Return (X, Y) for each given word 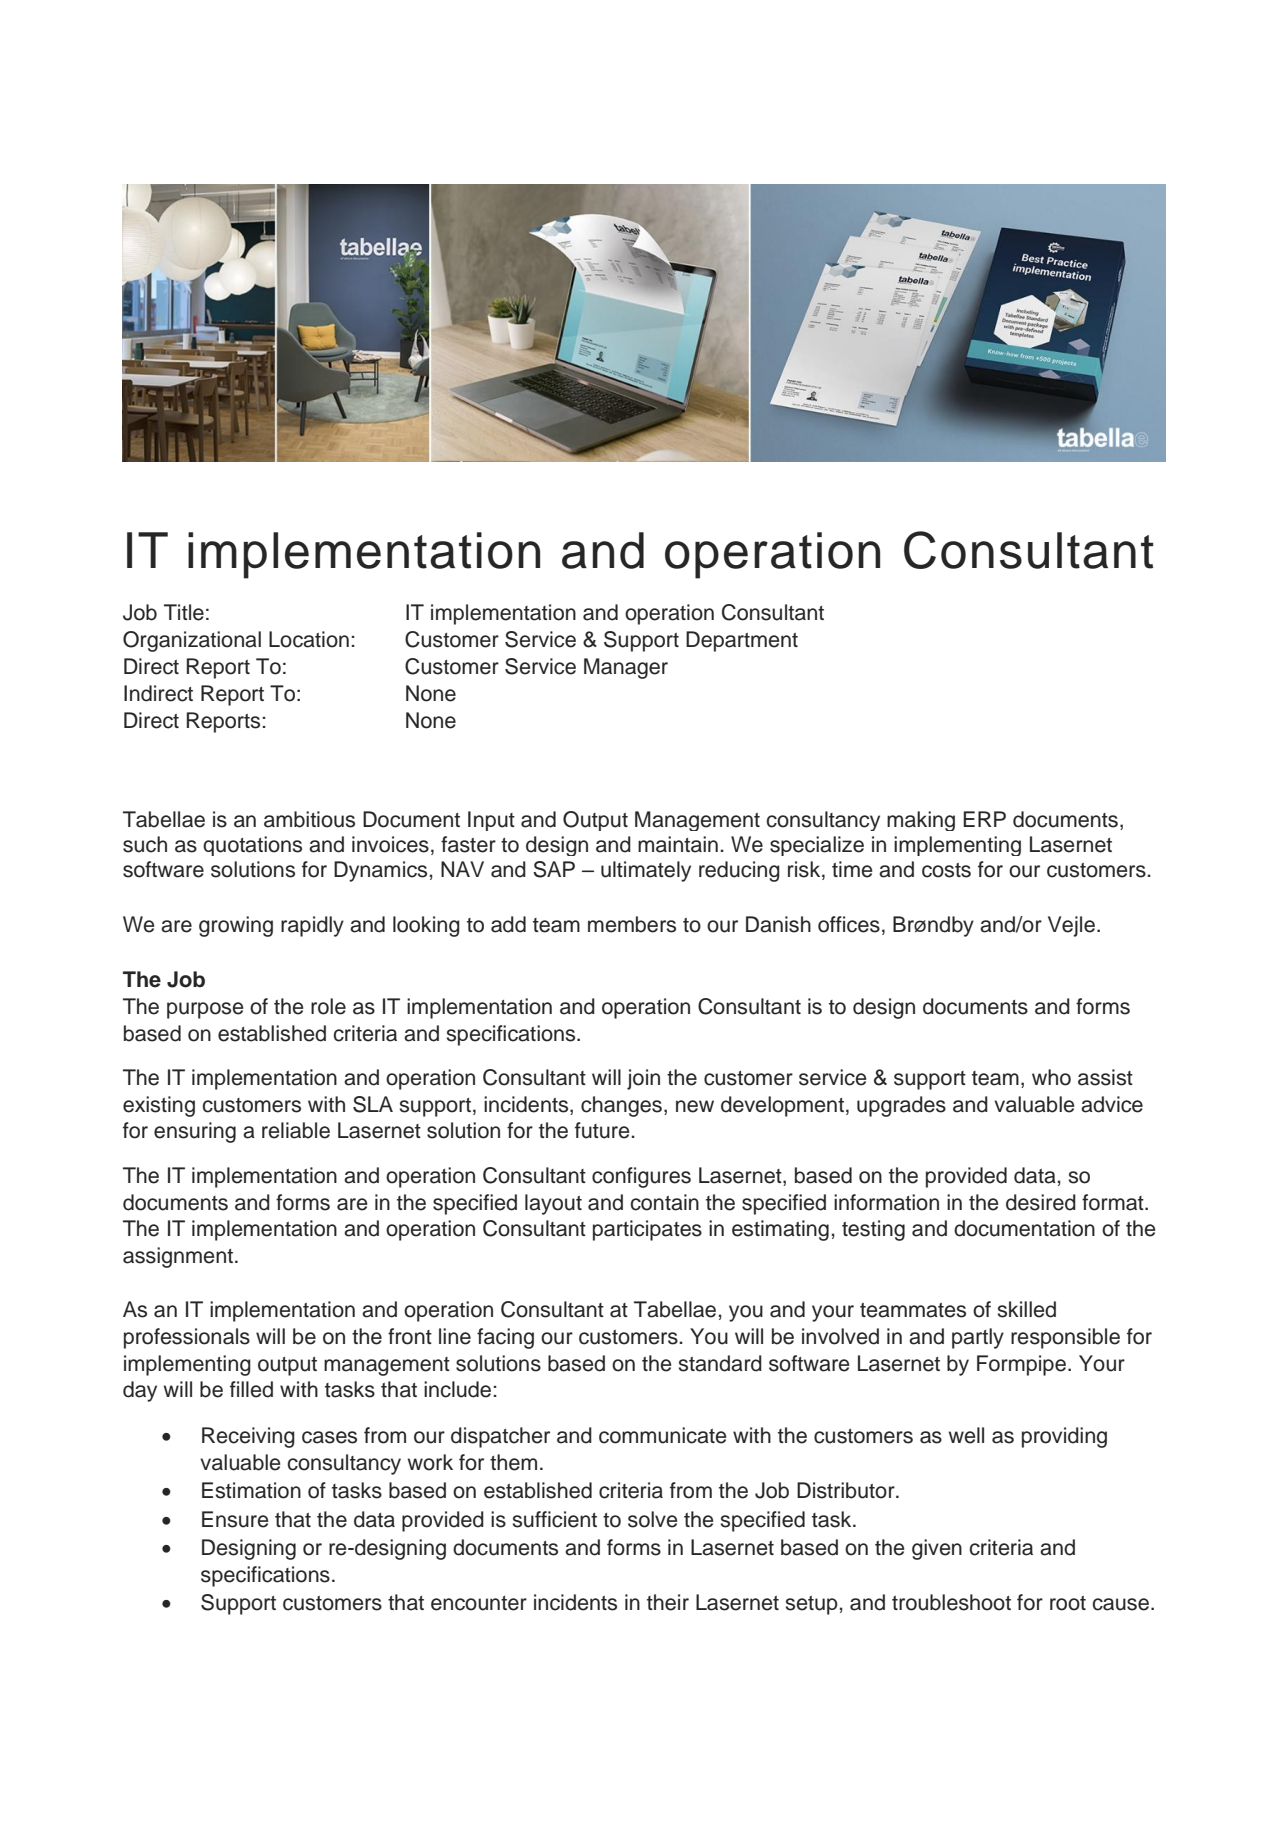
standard (720, 1363)
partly (978, 1338)
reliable (296, 1130)
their (668, 1602)
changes (621, 1106)
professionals (187, 1338)
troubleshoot (951, 1602)
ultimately (646, 871)
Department (742, 641)
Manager (626, 668)
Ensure (235, 1519)
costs (946, 870)
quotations (252, 846)
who (1051, 1077)
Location (309, 639)
